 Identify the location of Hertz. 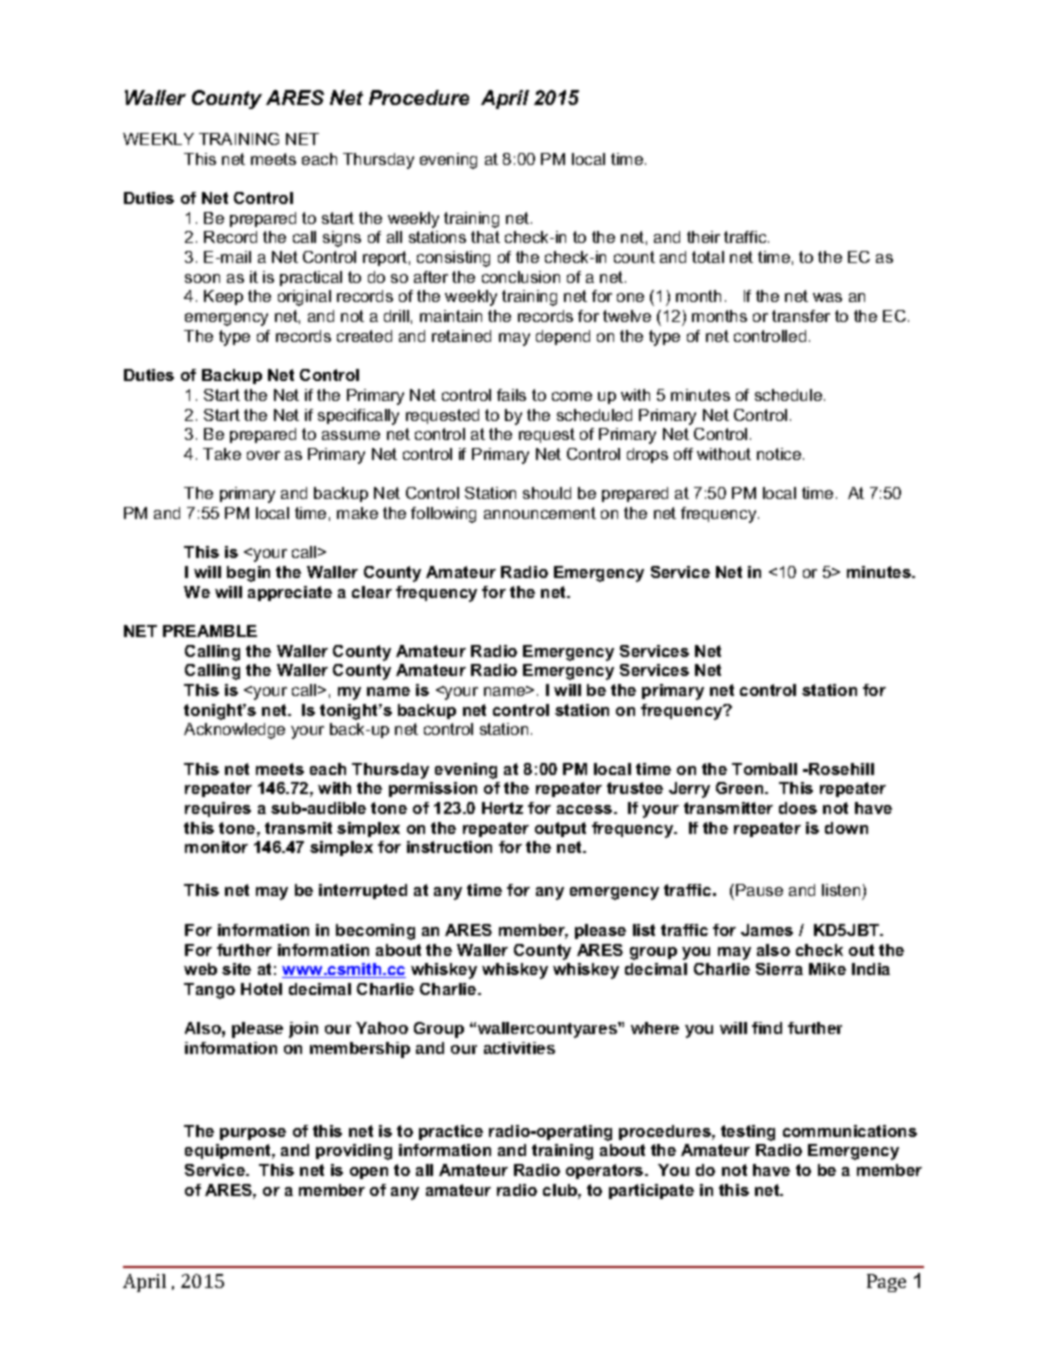
(502, 808).
